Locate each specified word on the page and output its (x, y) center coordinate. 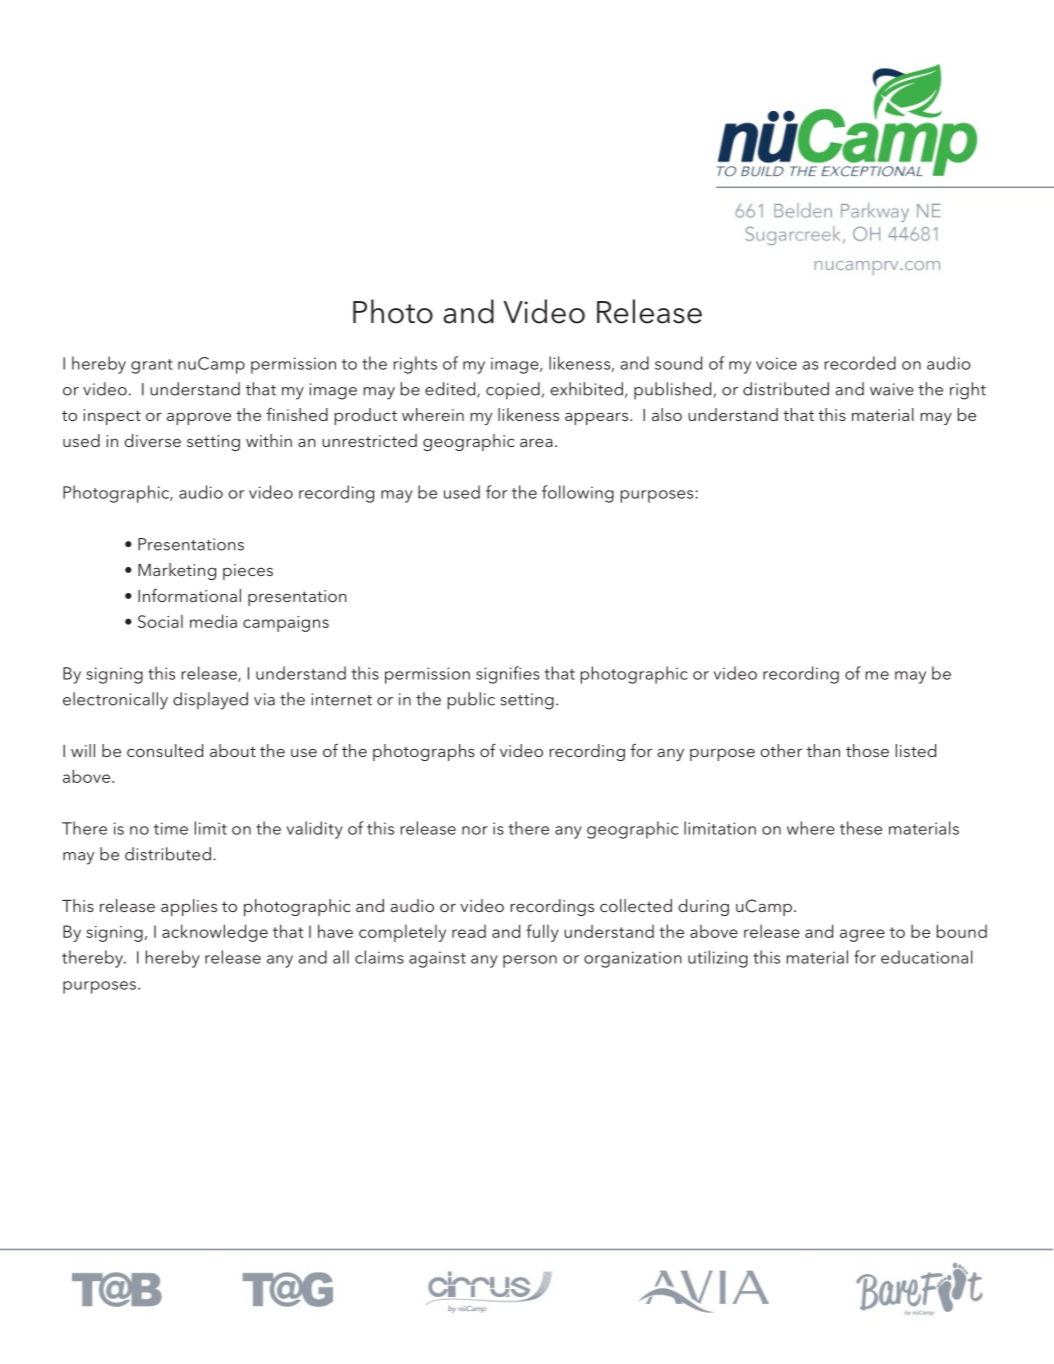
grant (152, 366)
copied (513, 391)
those (867, 750)
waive (892, 389)
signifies (508, 675)
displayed (210, 701)
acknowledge (215, 933)
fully (542, 933)
